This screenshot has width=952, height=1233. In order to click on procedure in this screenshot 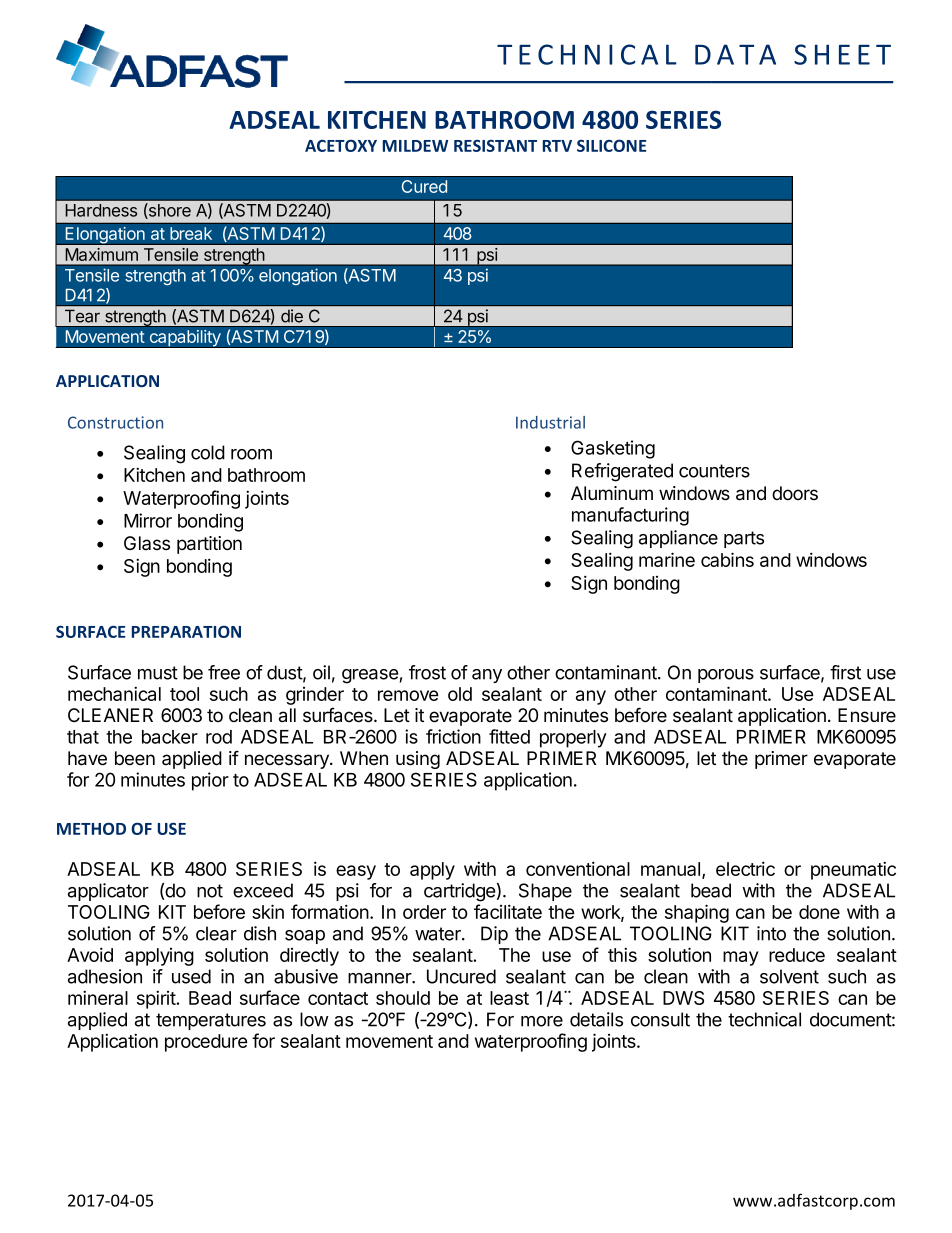, I will do `click(206, 1043)`.
